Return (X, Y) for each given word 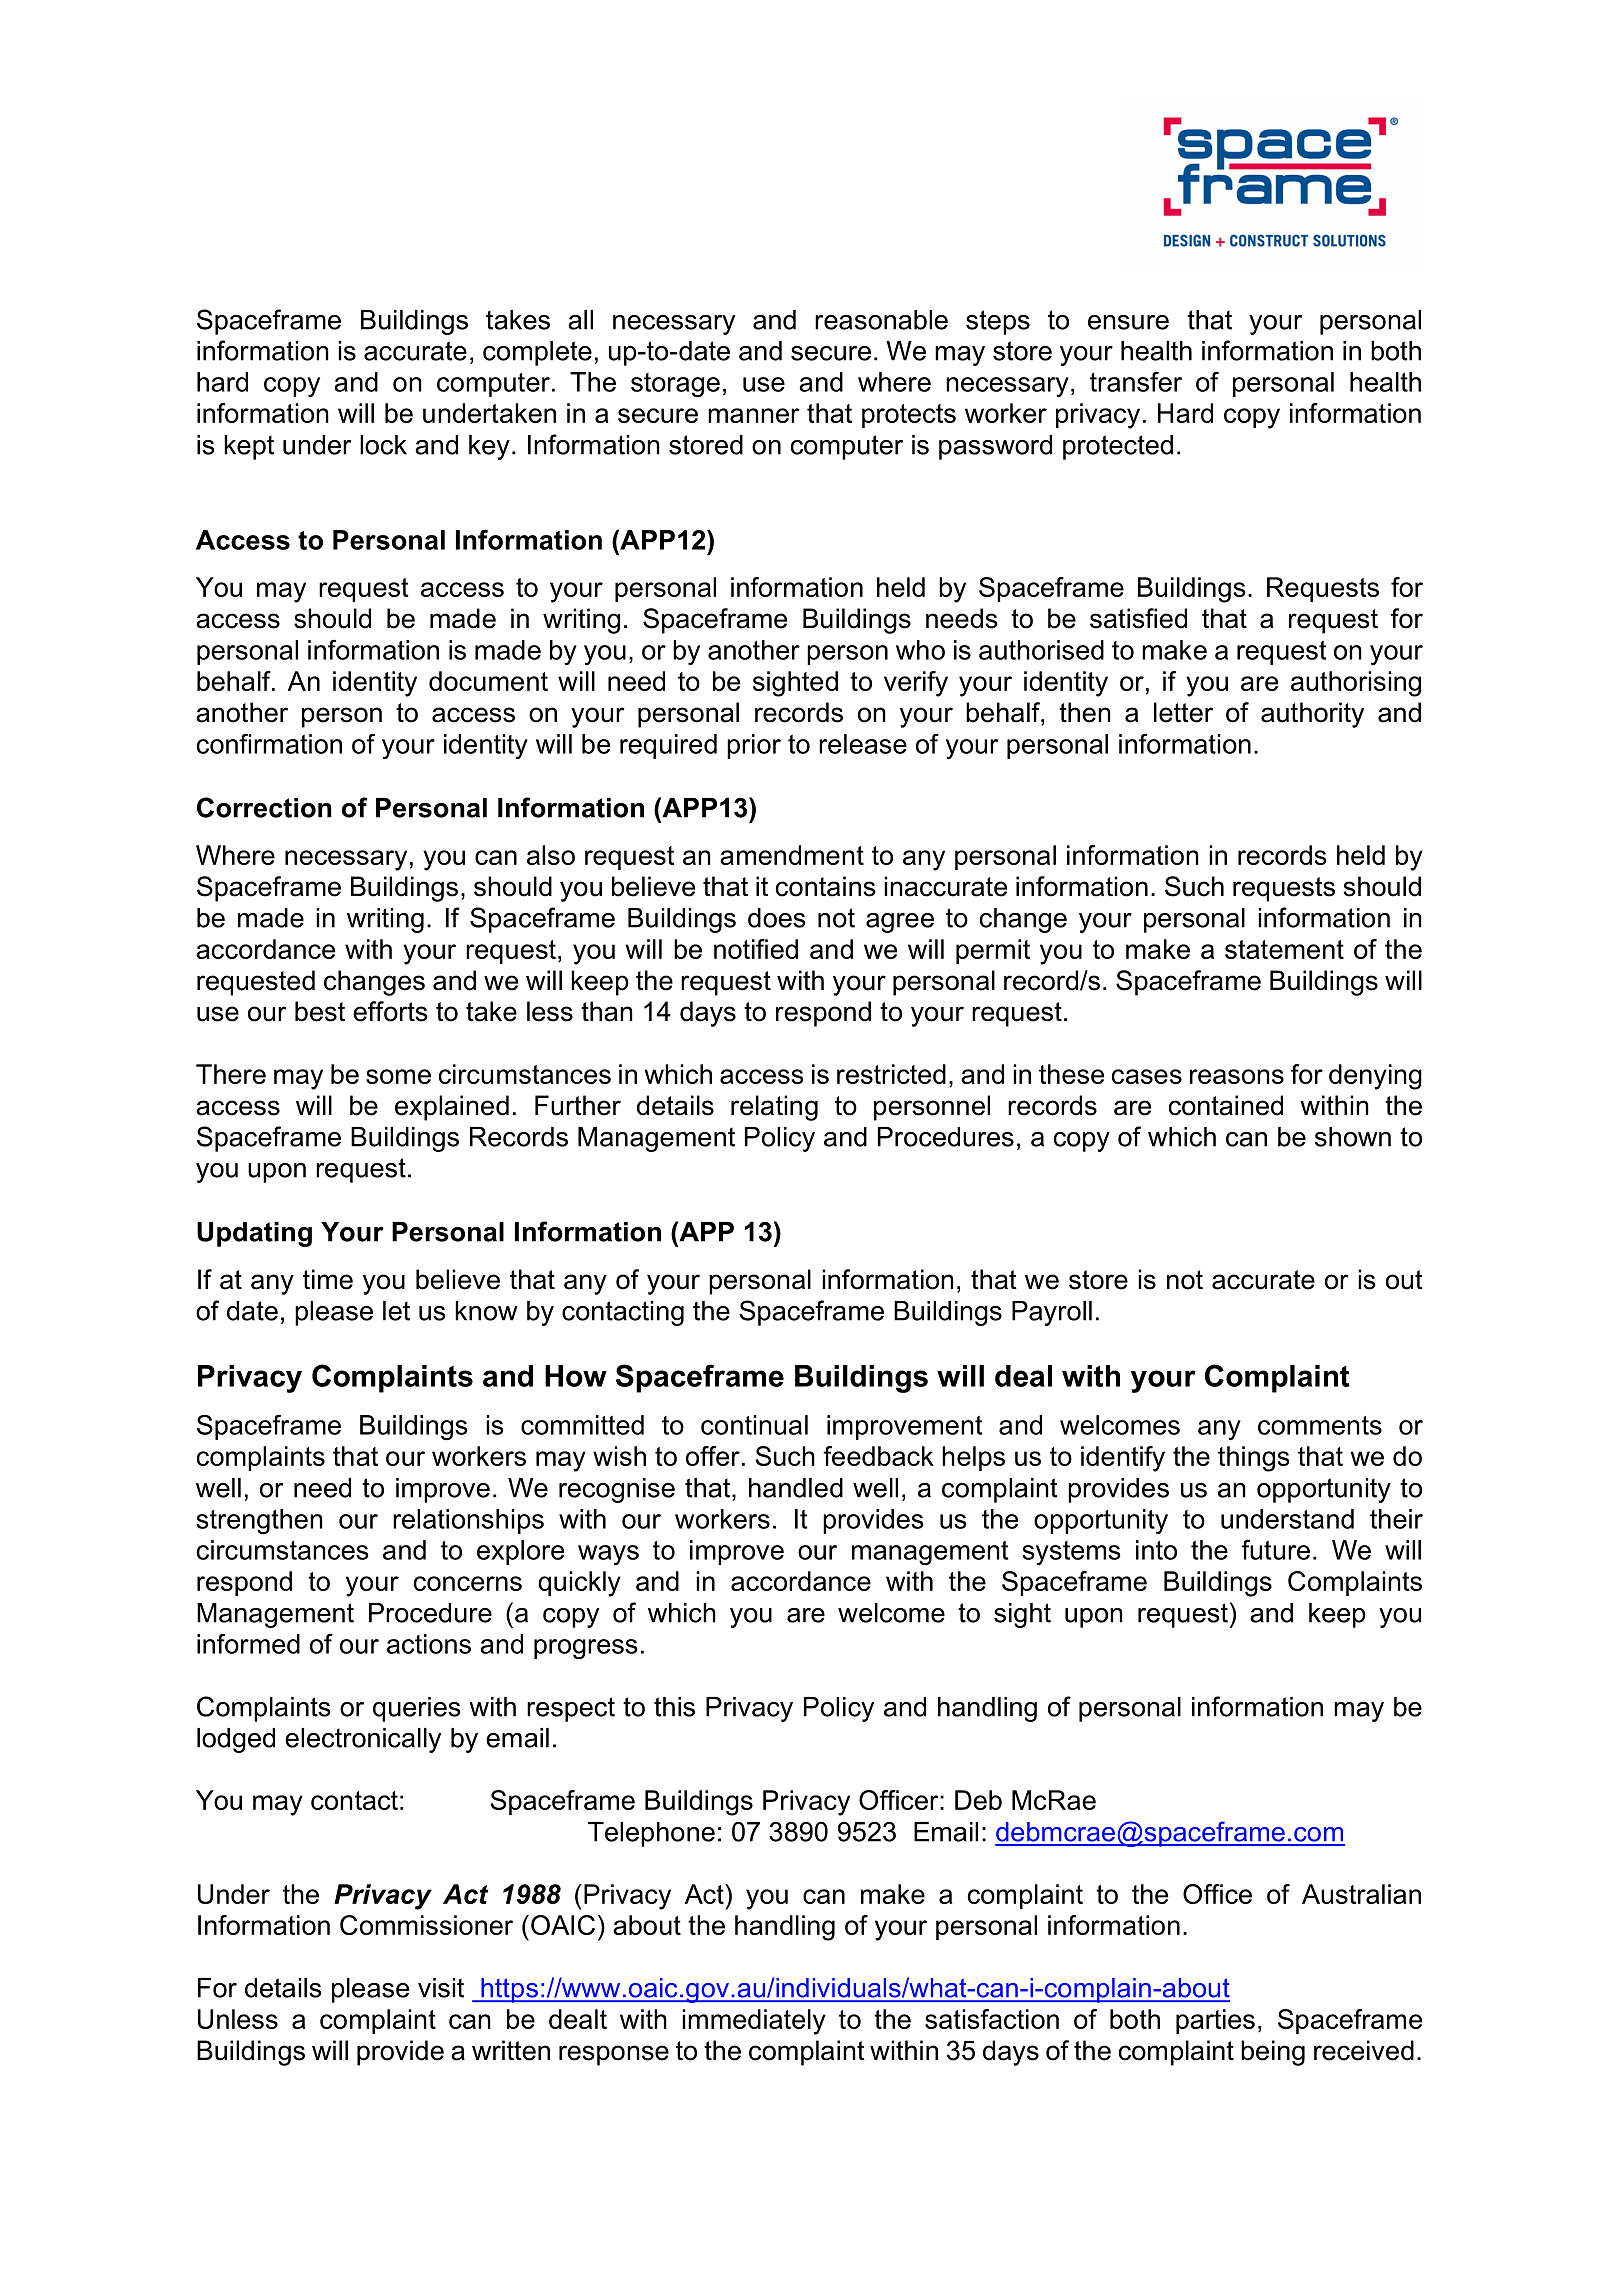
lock (383, 445)
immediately (754, 2022)
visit (441, 1988)
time (328, 1279)
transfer (1136, 382)
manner (754, 415)
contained (1226, 1105)
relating (774, 1108)
